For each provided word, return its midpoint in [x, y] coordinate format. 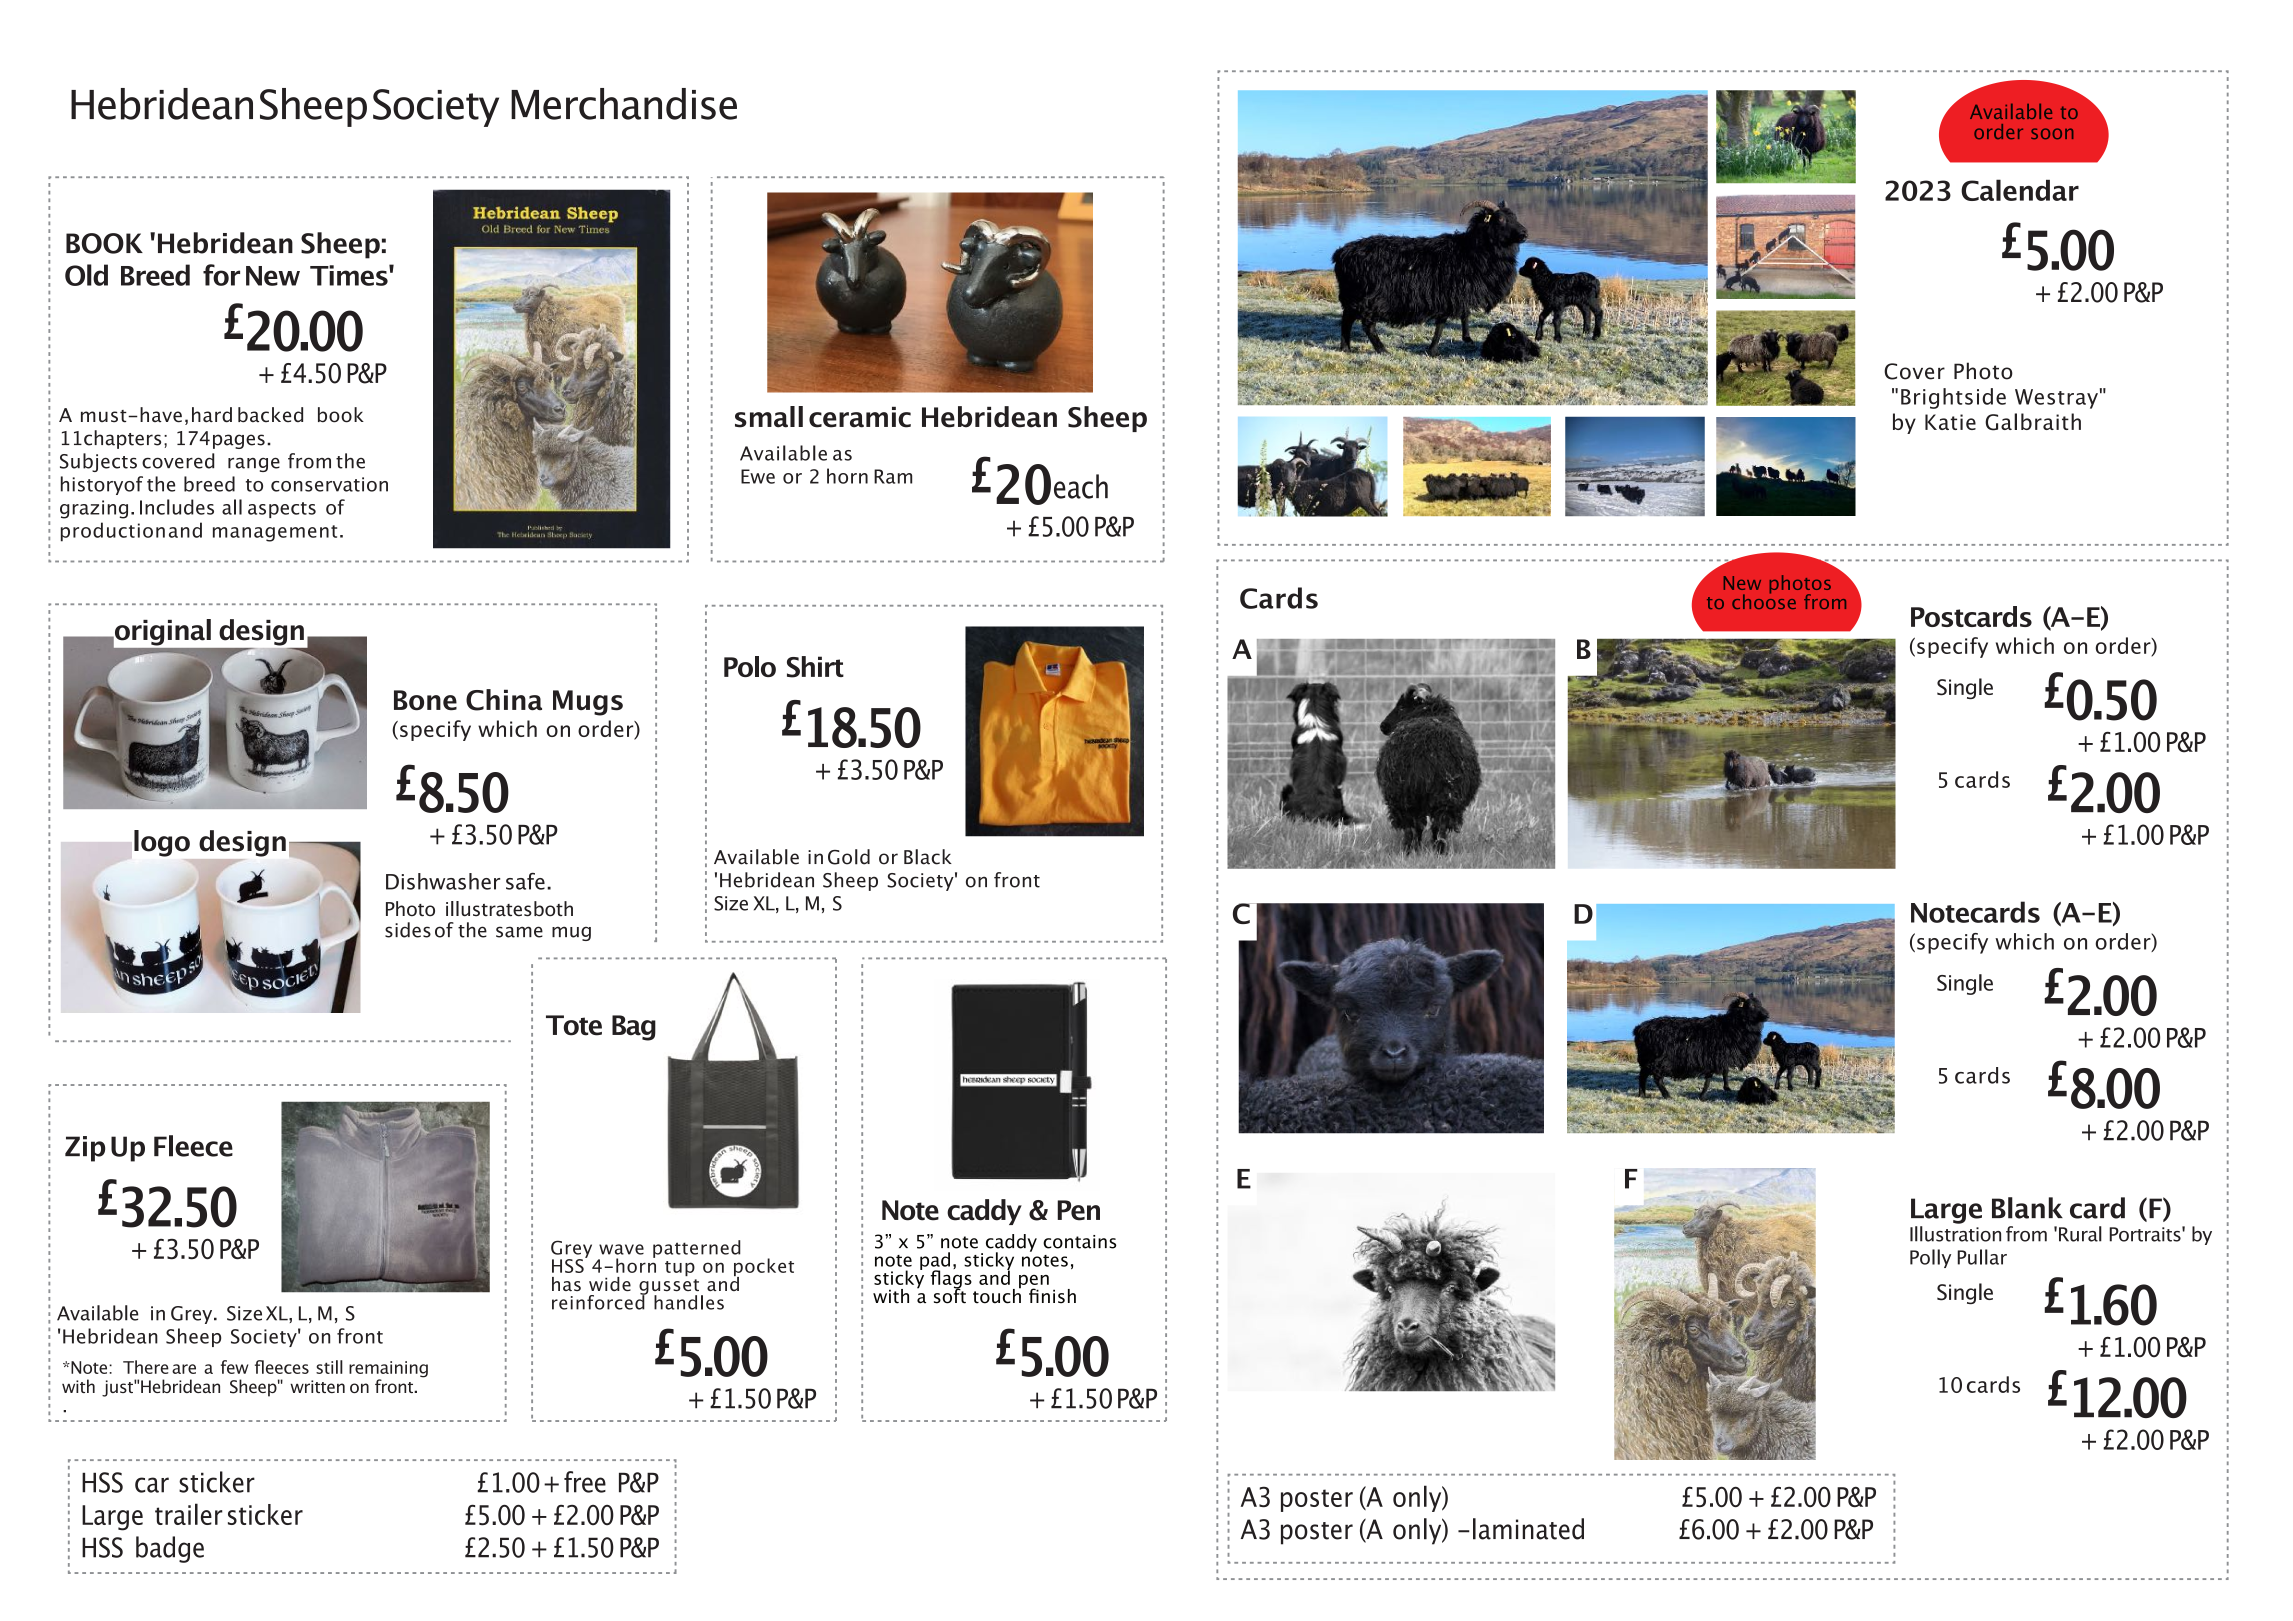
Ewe [758, 476]
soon [2052, 133]
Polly [1930, 1258]
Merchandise [624, 104]
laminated [1528, 1529]
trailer [189, 1514]
